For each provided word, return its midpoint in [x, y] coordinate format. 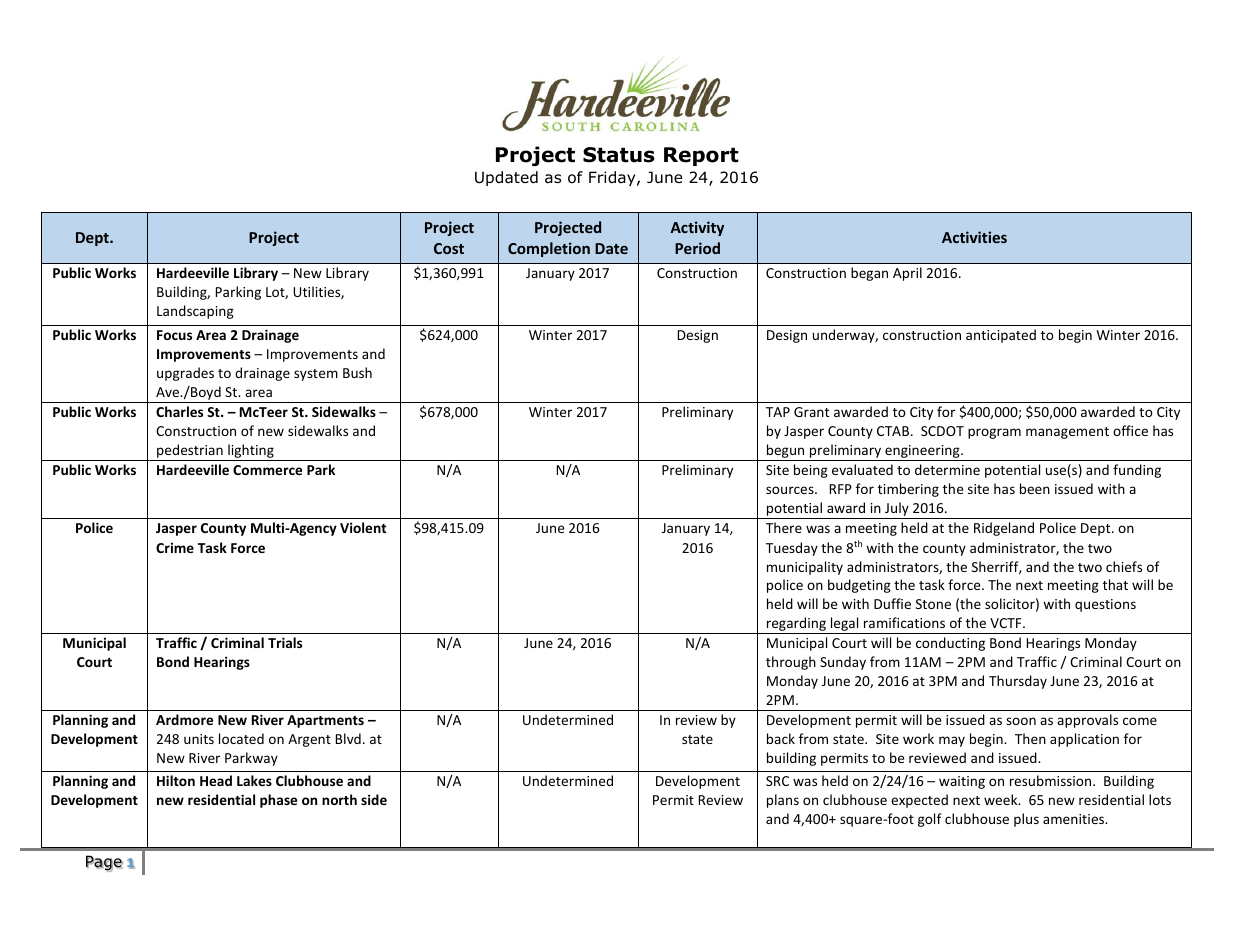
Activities [974, 237]
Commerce [267, 470]
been [1035, 488]
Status [619, 155]
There [784, 527]
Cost [449, 248]
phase [278, 801]
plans [783, 801]
